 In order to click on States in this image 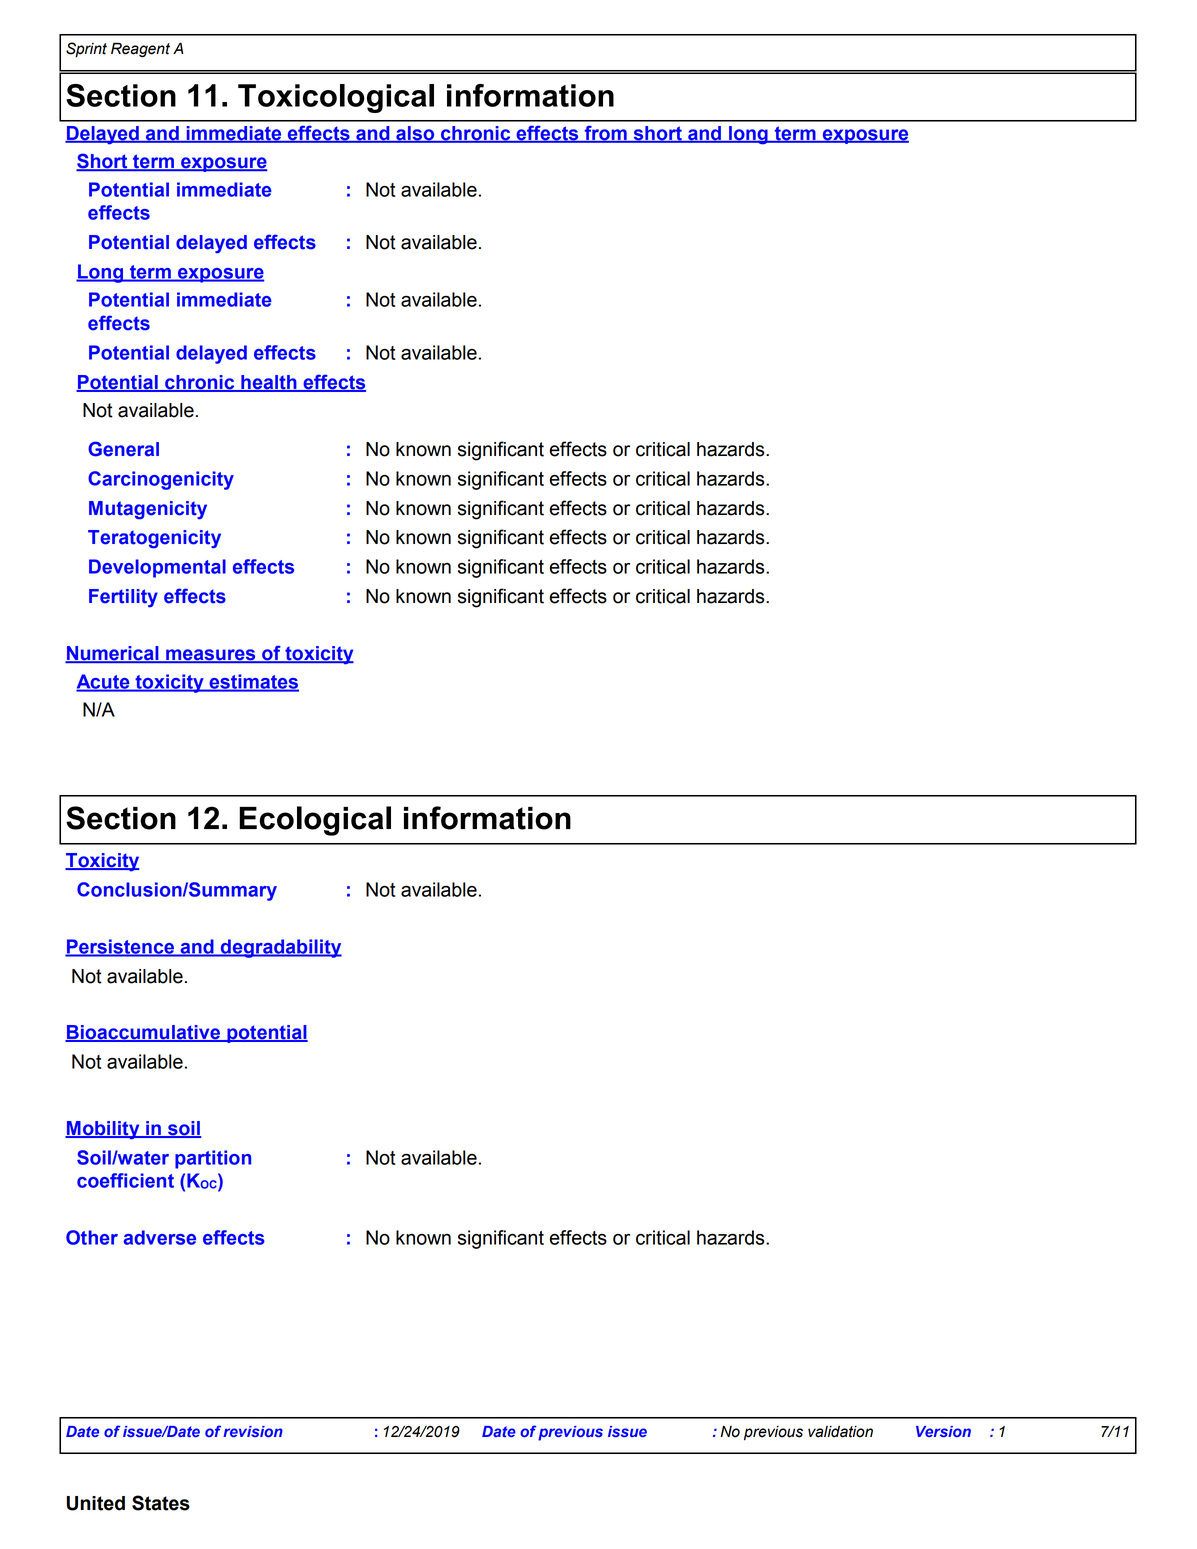, I will do `click(161, 1503)`.
